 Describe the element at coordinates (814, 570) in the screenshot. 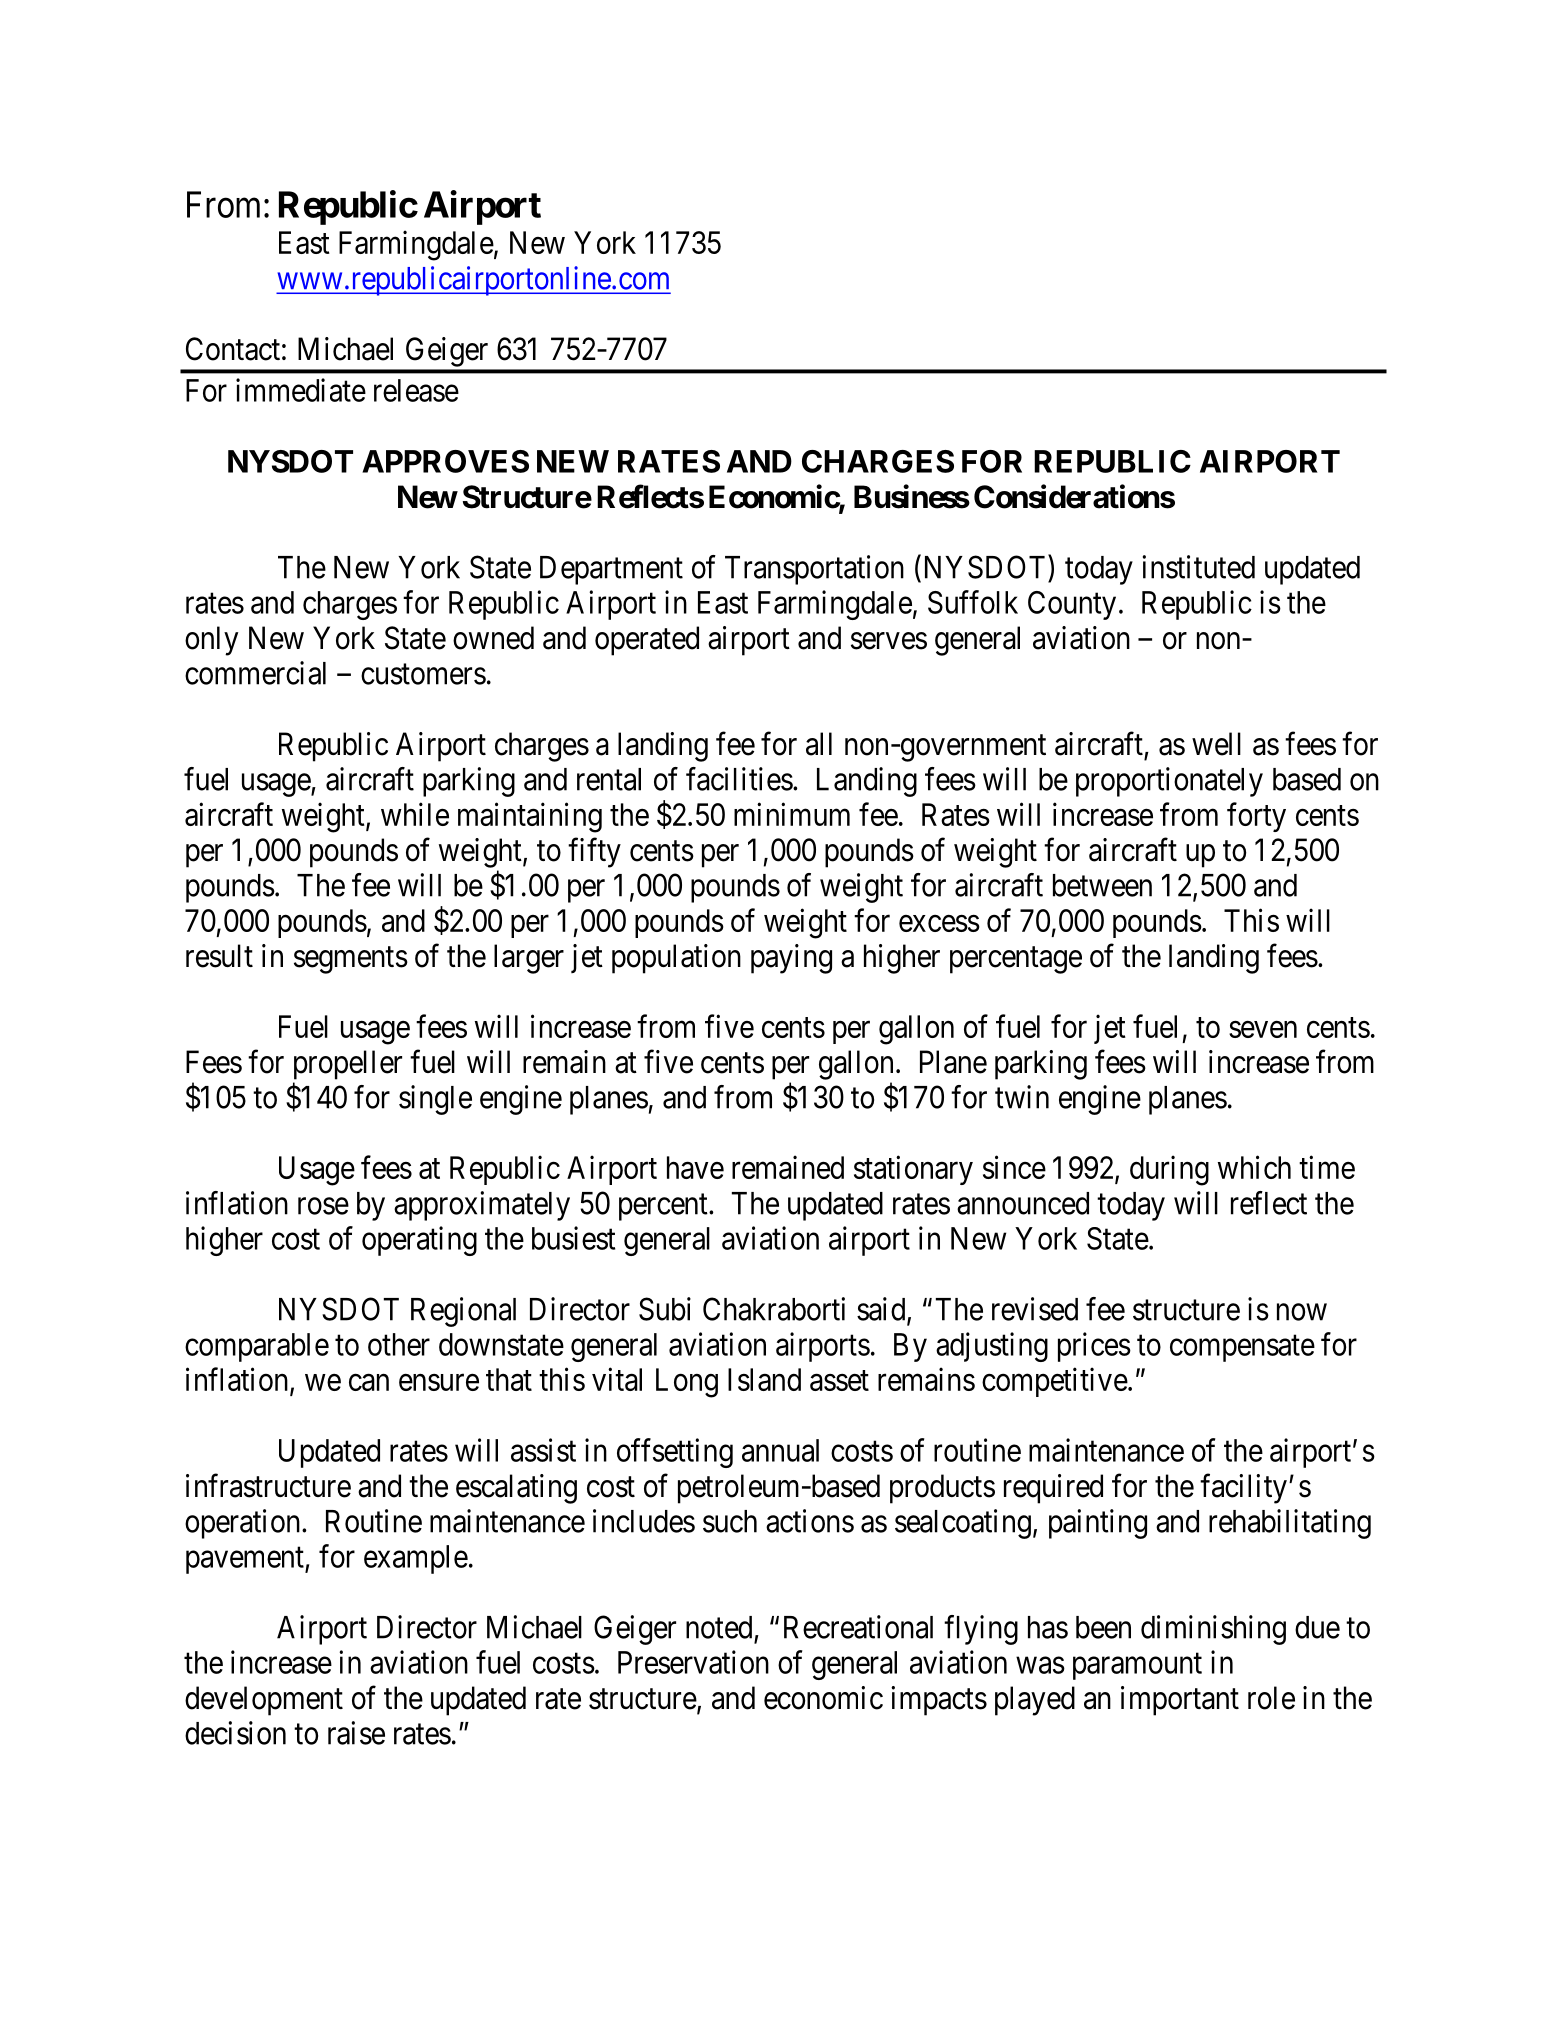

I see `Transportation` at that location.
